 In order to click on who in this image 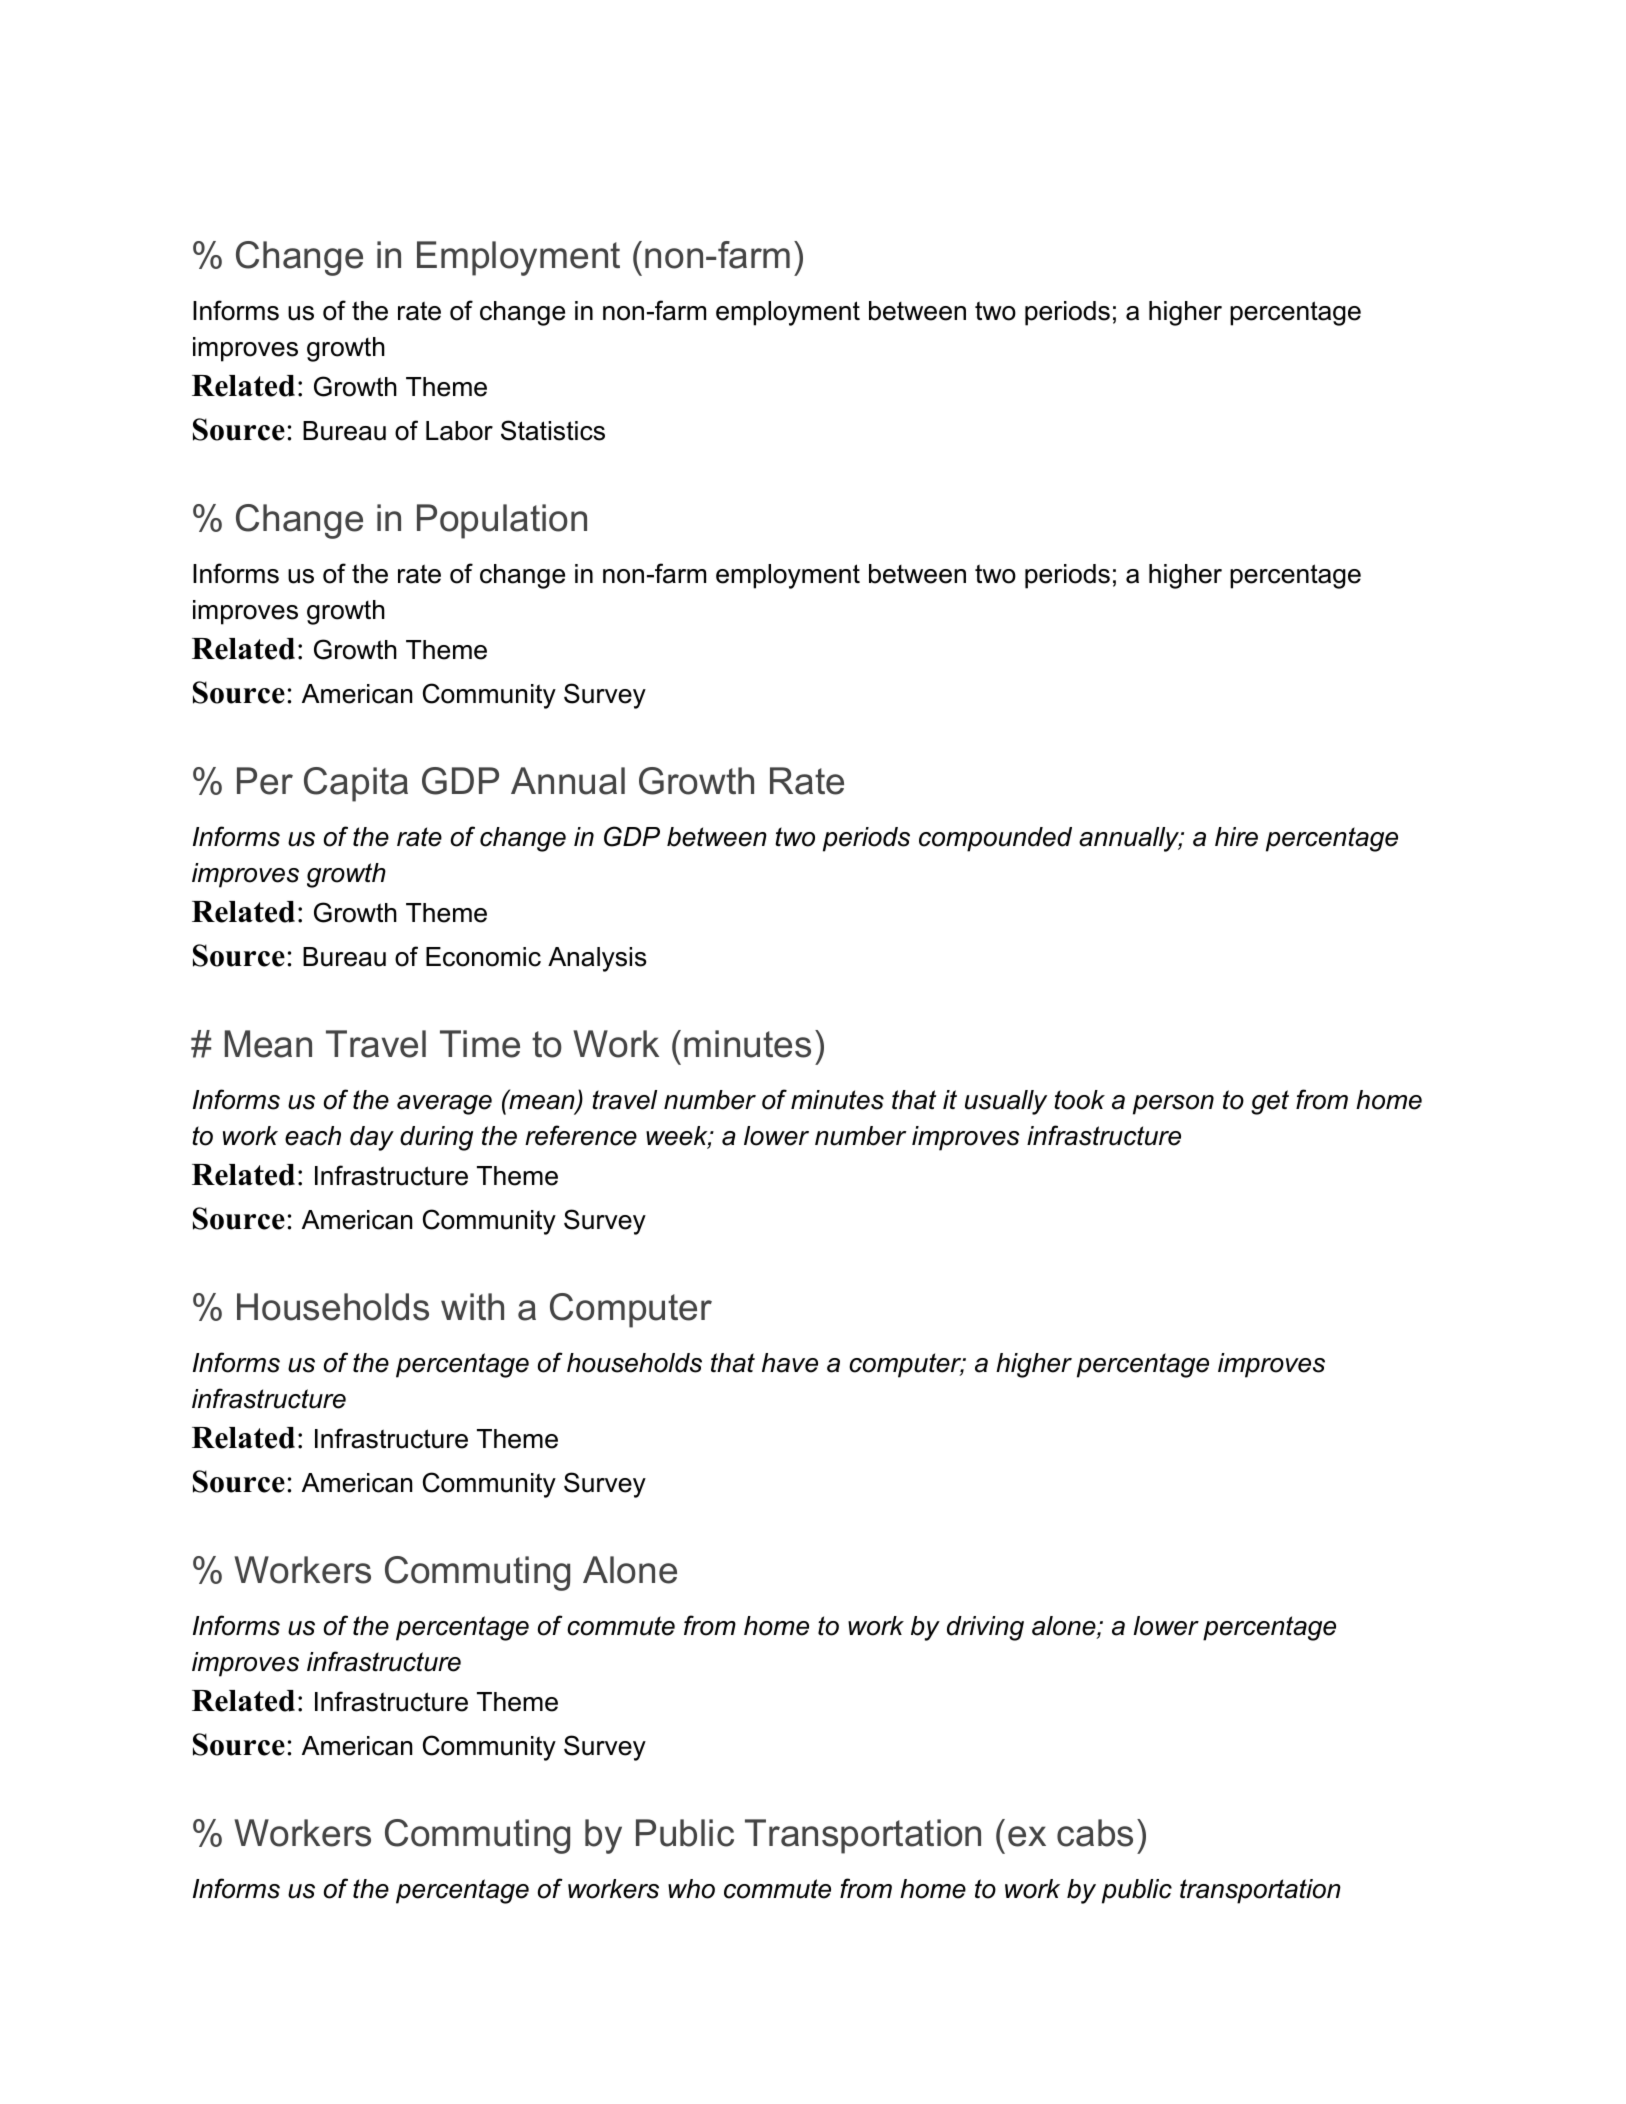, I will do `click(691, 1889)`.
